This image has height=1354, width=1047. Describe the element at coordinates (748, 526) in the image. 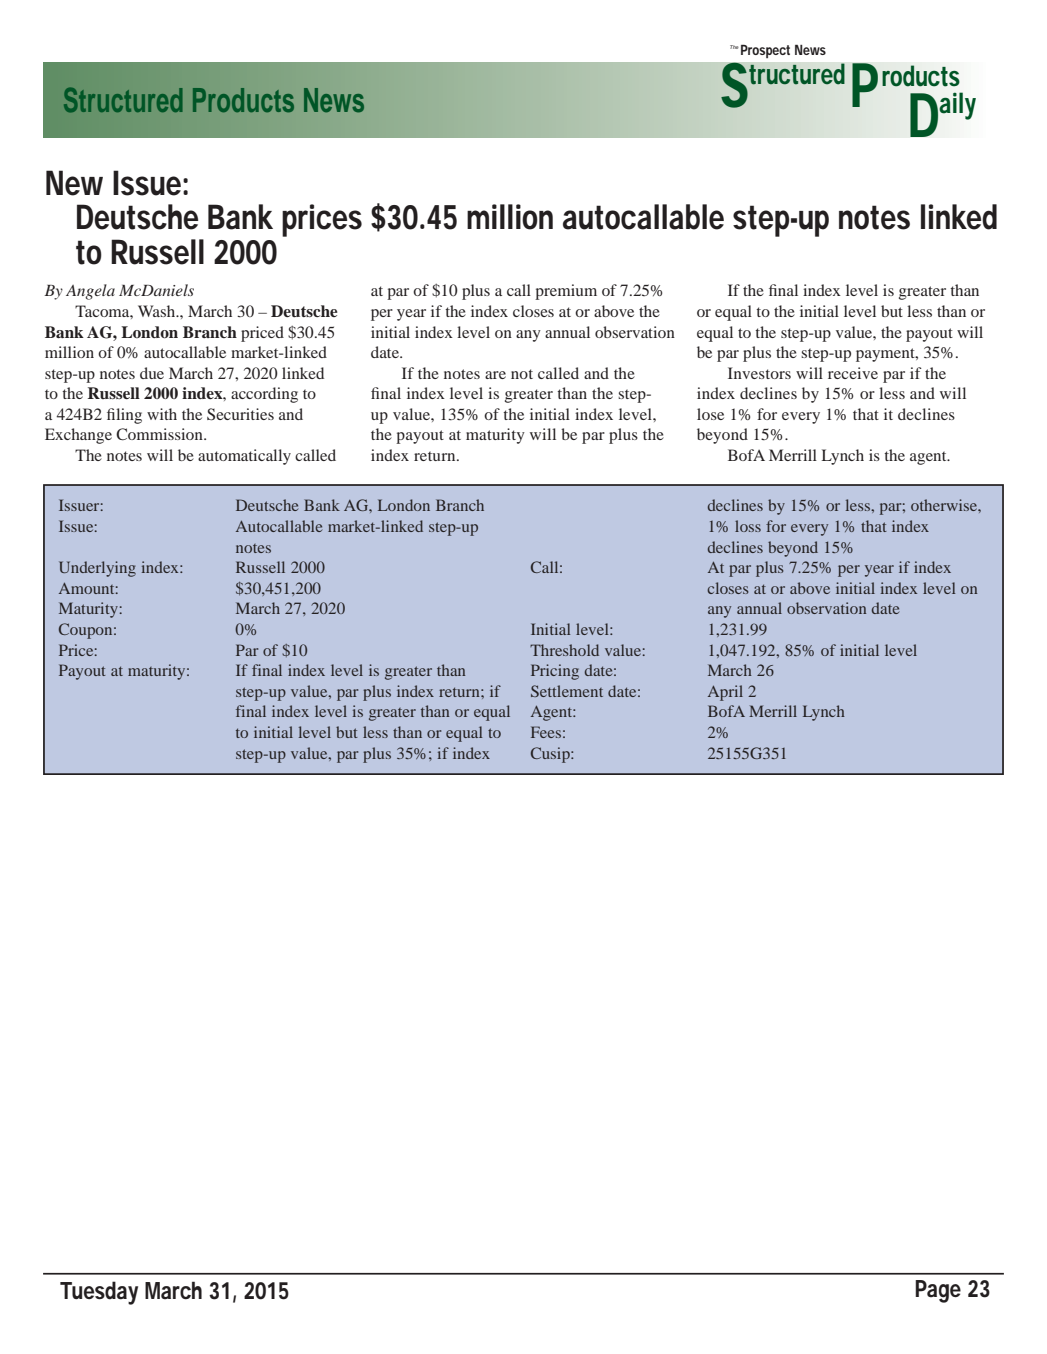

I see `loss` at that location.
